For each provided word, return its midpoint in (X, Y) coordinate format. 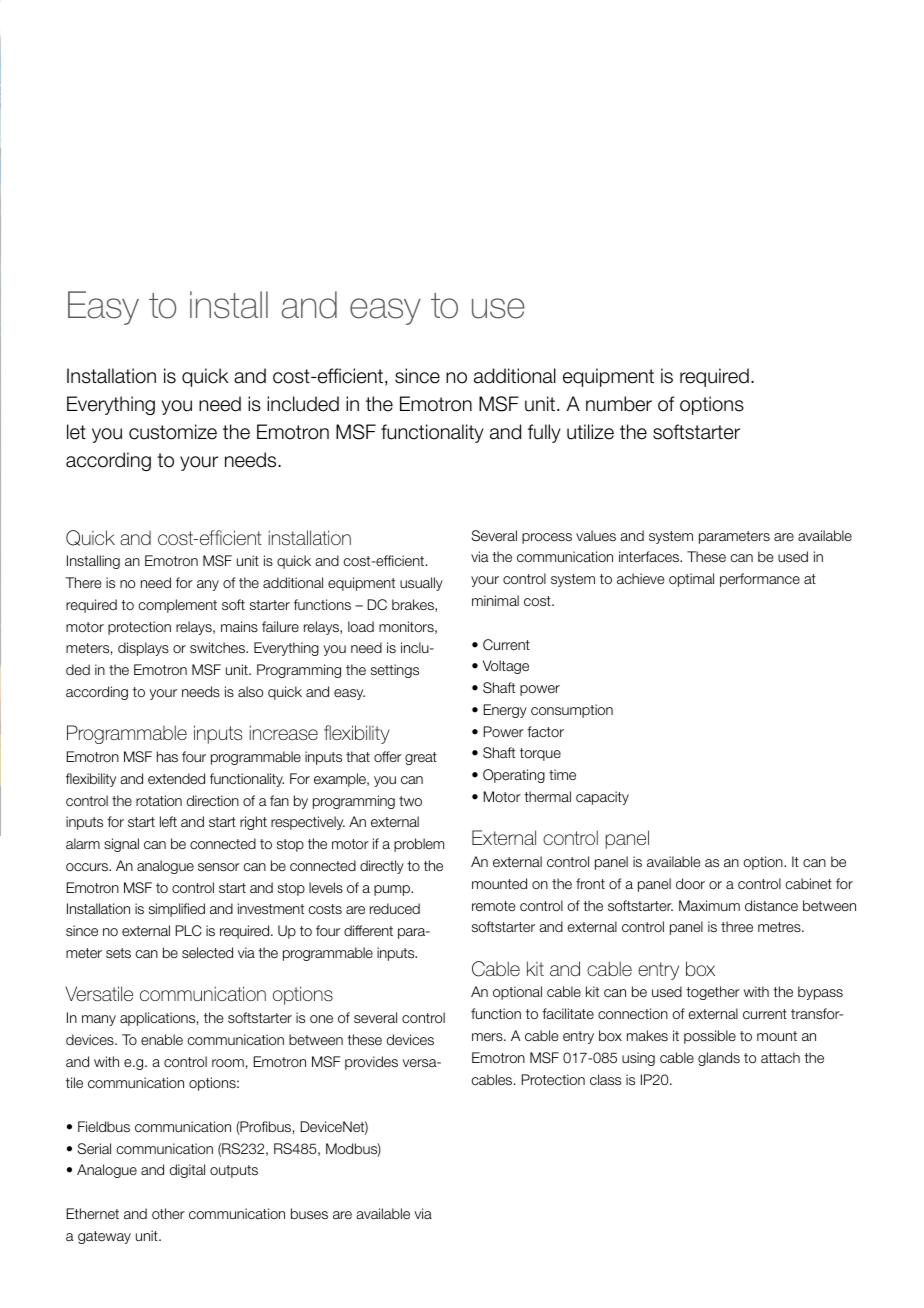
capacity (602, 798)
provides (371, 1063)
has (167, 756)
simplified (177, 910)
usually (421, 584)
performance (760, 580)
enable (162, 1040)
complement (177, 606)
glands (719, 1059)
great (421, 758)
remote (493, 906)
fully (544, 433)
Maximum (709, 906)
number (619, 404)
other (168, 1213)
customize (173, 432)
